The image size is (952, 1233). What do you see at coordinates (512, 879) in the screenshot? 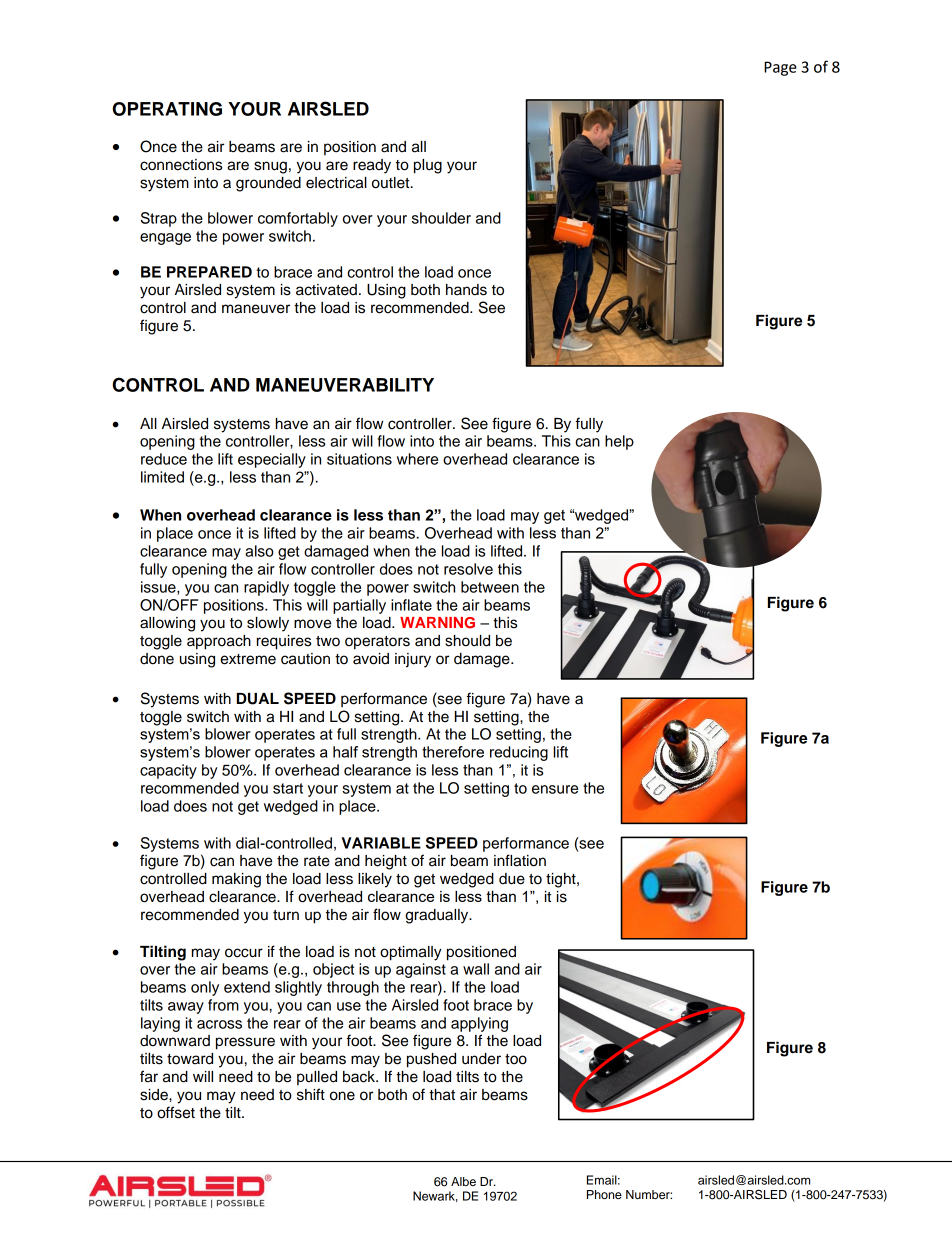
I see `due` at bounding box center [512, 879].
